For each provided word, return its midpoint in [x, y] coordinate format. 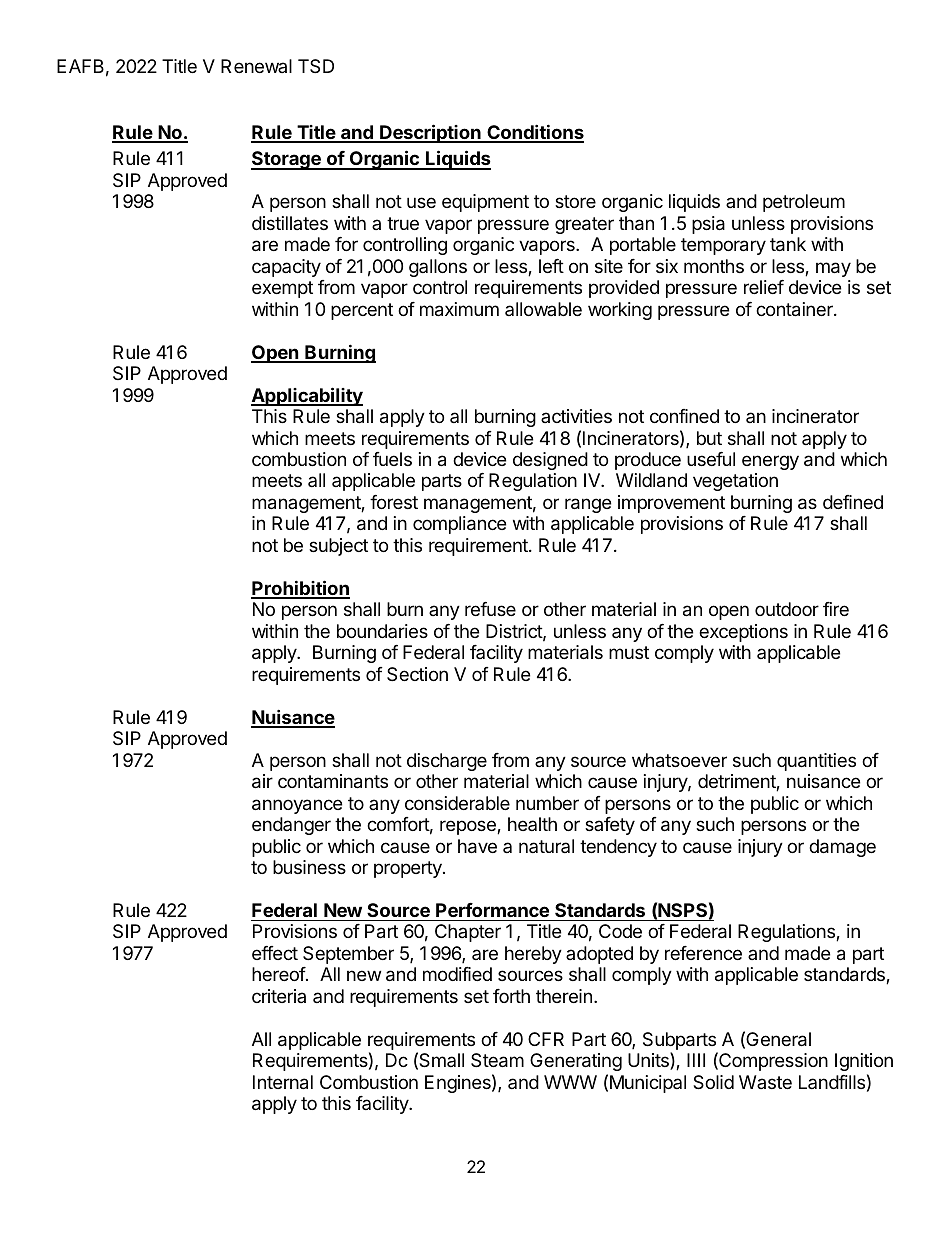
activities [576, 416]
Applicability [307, 396]
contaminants [333, 781]
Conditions [534, 133]
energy [770, 462]
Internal [283, 1082]
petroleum [804, 203]
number [547, 803]
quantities [816, 762]
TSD [316, 66]
